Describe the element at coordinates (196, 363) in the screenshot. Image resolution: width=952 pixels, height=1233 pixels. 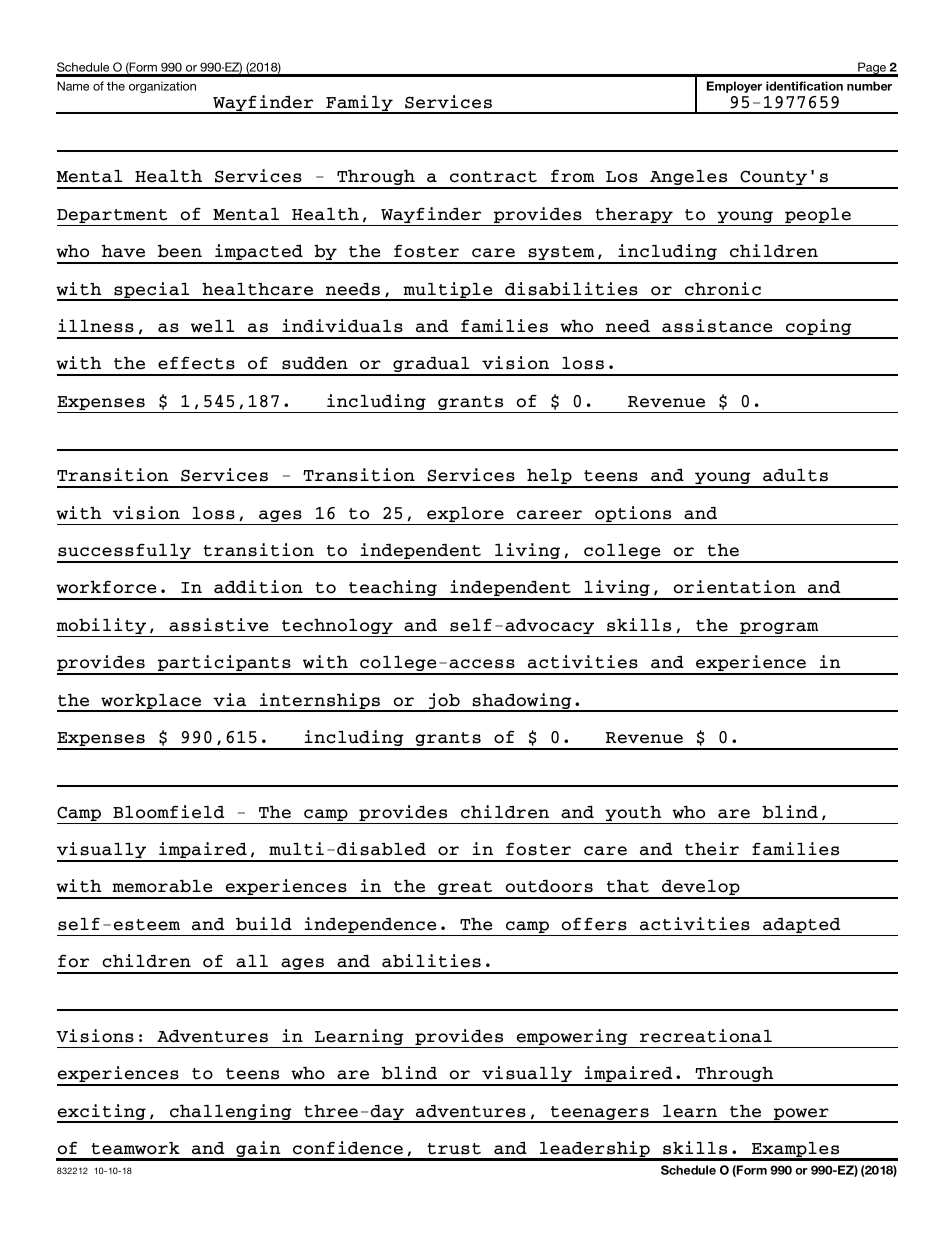
I see `effects` at that location.
